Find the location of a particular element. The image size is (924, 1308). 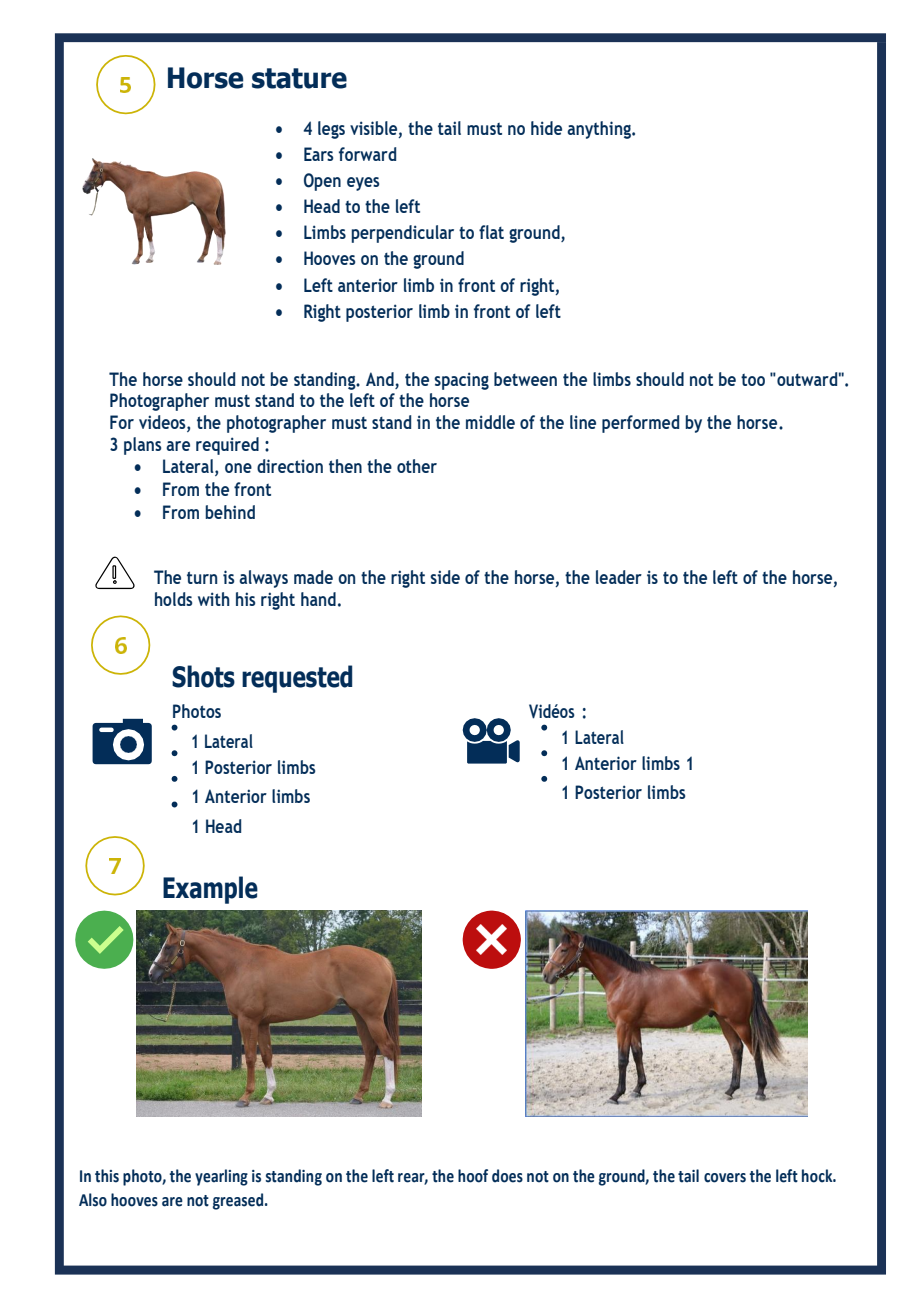

performed is located at coordinates (640, 424).
